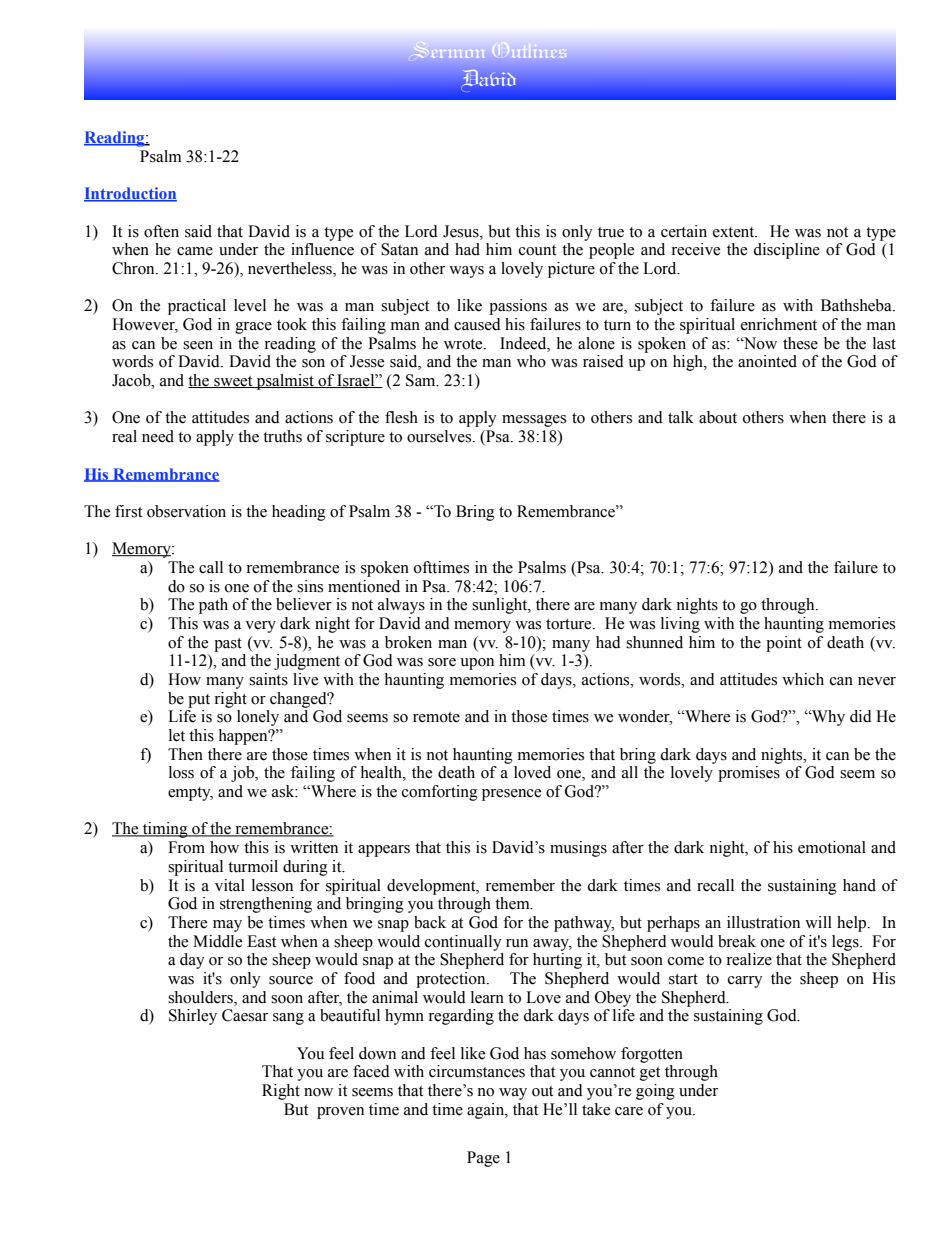 This image has width=952, height=1233. I want to click on about, so click(718, 417).
